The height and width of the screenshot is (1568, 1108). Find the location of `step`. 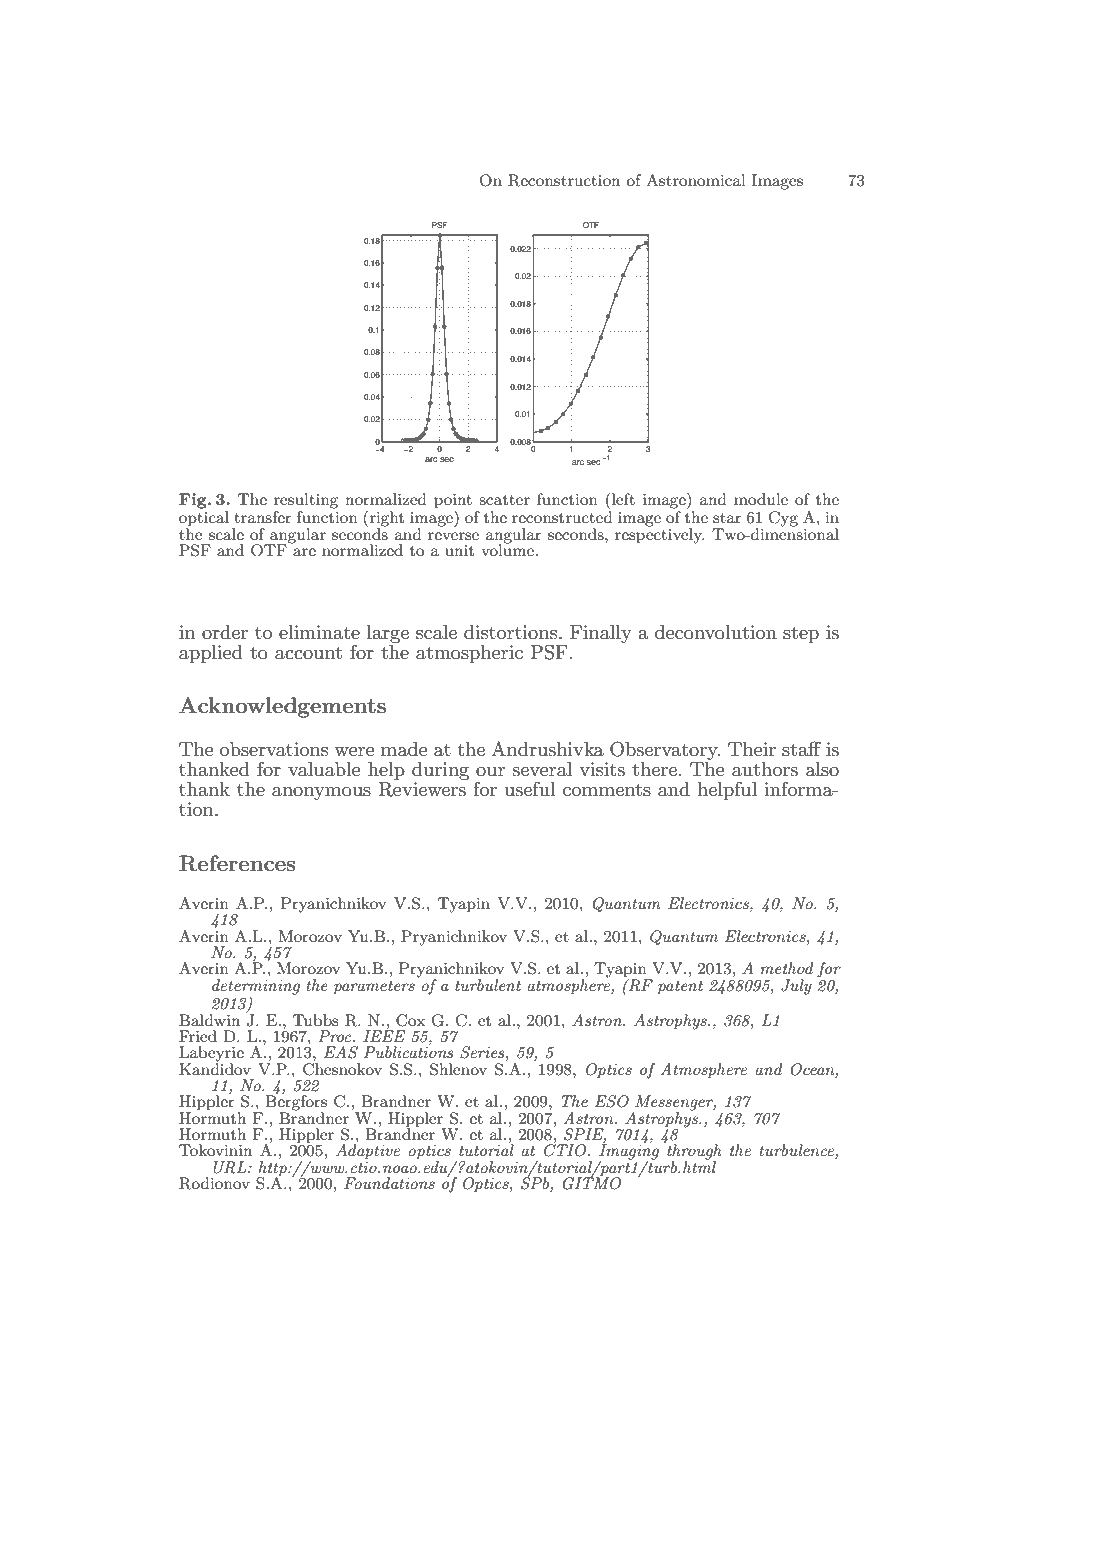

step is located at coordinates (801, 634).
